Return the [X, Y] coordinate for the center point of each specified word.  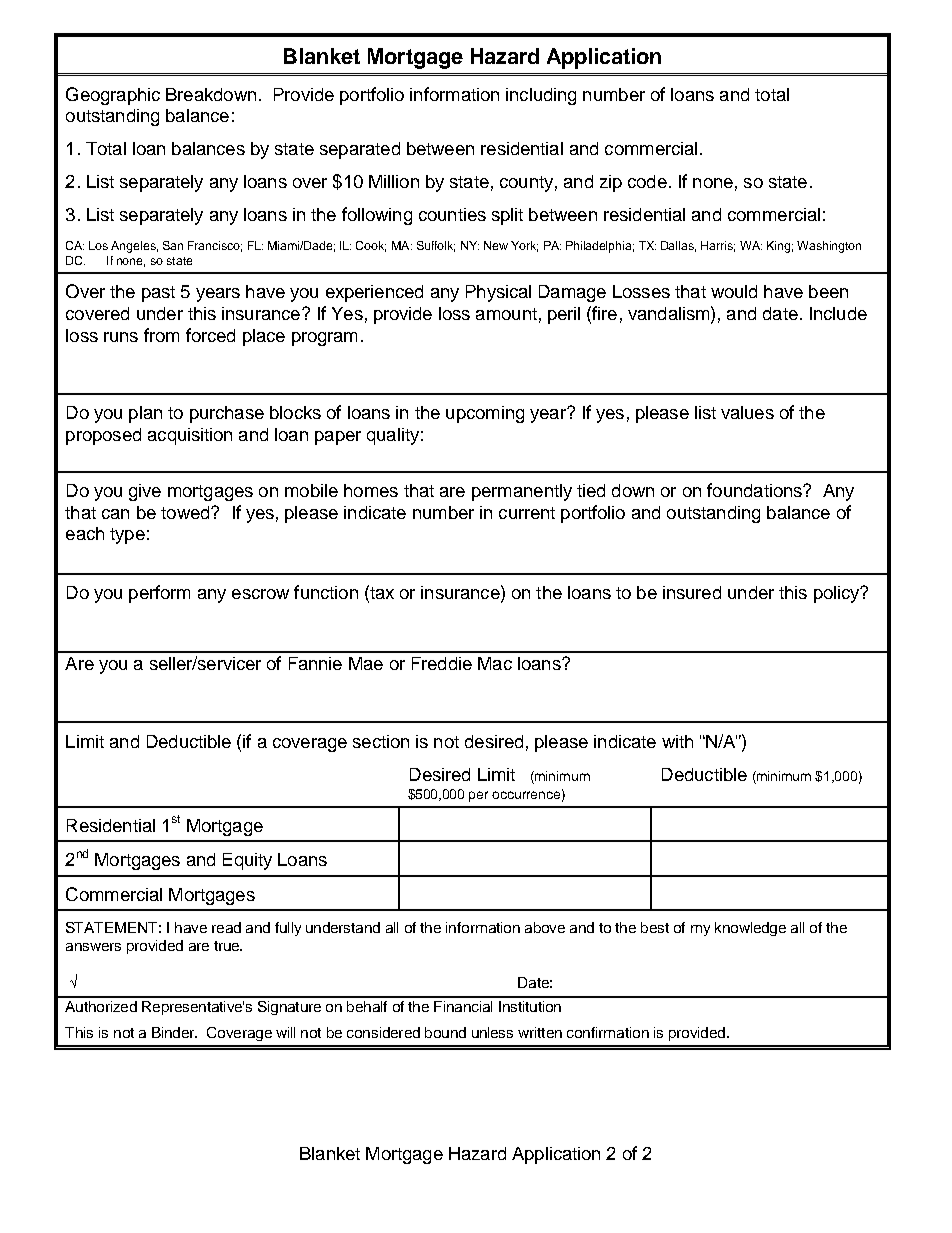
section [381, 741]
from [161, 335]
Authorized [101, 1006]
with [677, 741]
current [527, 513]
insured [692, 592]
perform [159, 594]
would [734, 291]
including [541, 96]
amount [506, 314]
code [647, 181]
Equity [247, 861]
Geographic [113, 96]
